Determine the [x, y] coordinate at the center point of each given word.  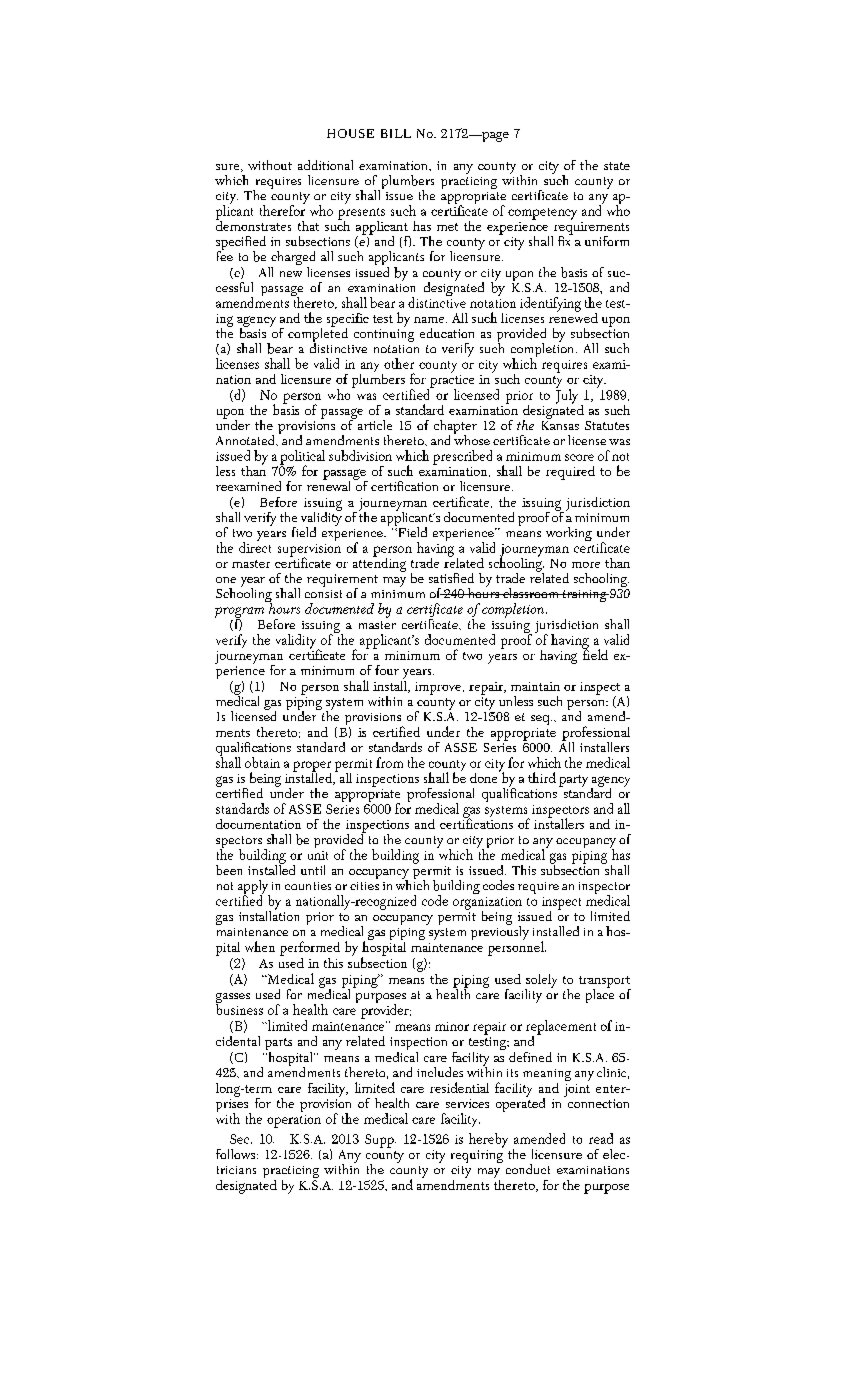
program [239, 613]
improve [439, 688]
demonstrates [253, 224]
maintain [535, 686]
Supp [380, 1141]
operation [294, 1121]
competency [542, 214]
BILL [396, 133]
